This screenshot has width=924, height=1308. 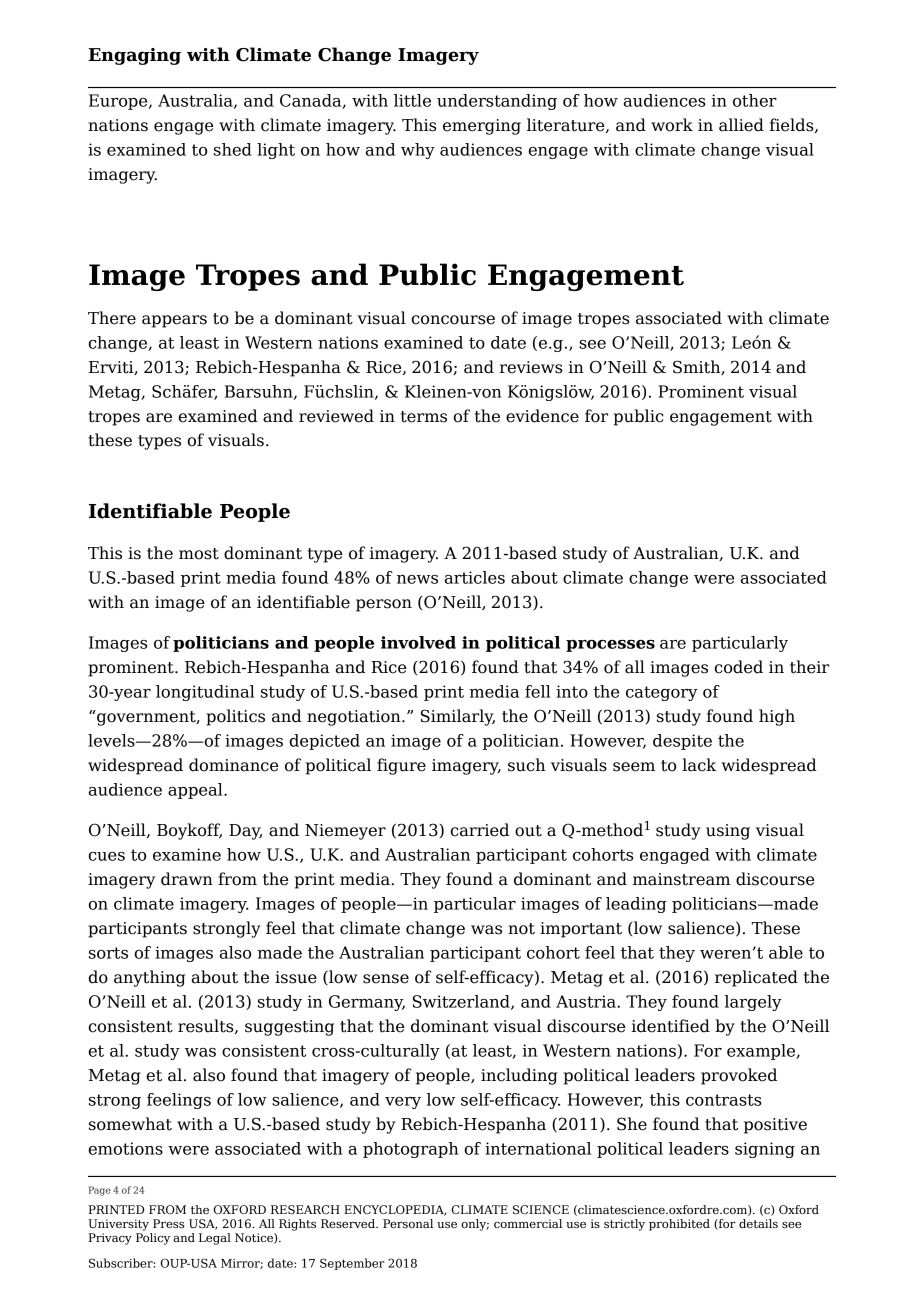 I want to click on details, so click(x=758, y=1223).
